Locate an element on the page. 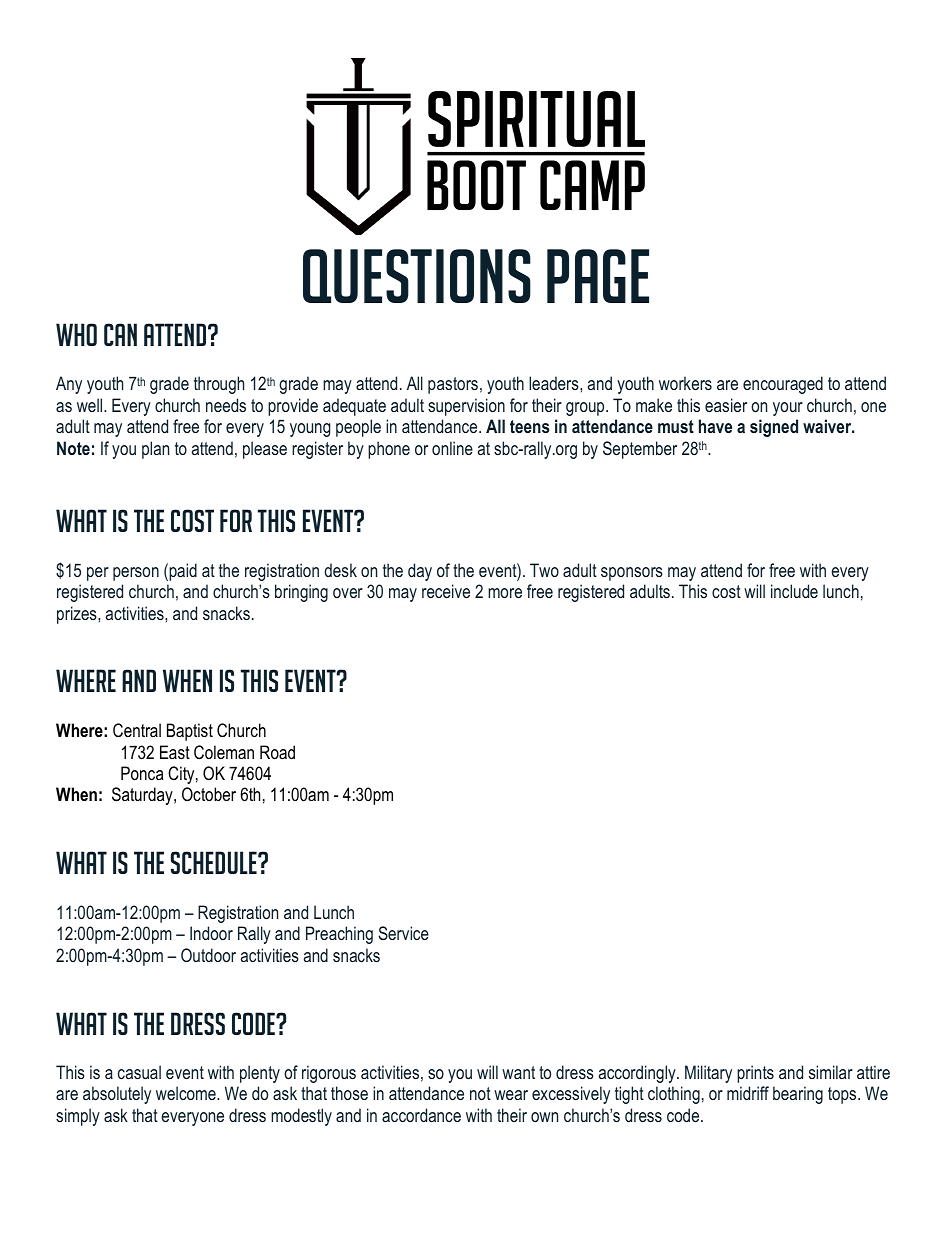 This image has width=952, height=1233. more is located at coordinates (505, 593).
